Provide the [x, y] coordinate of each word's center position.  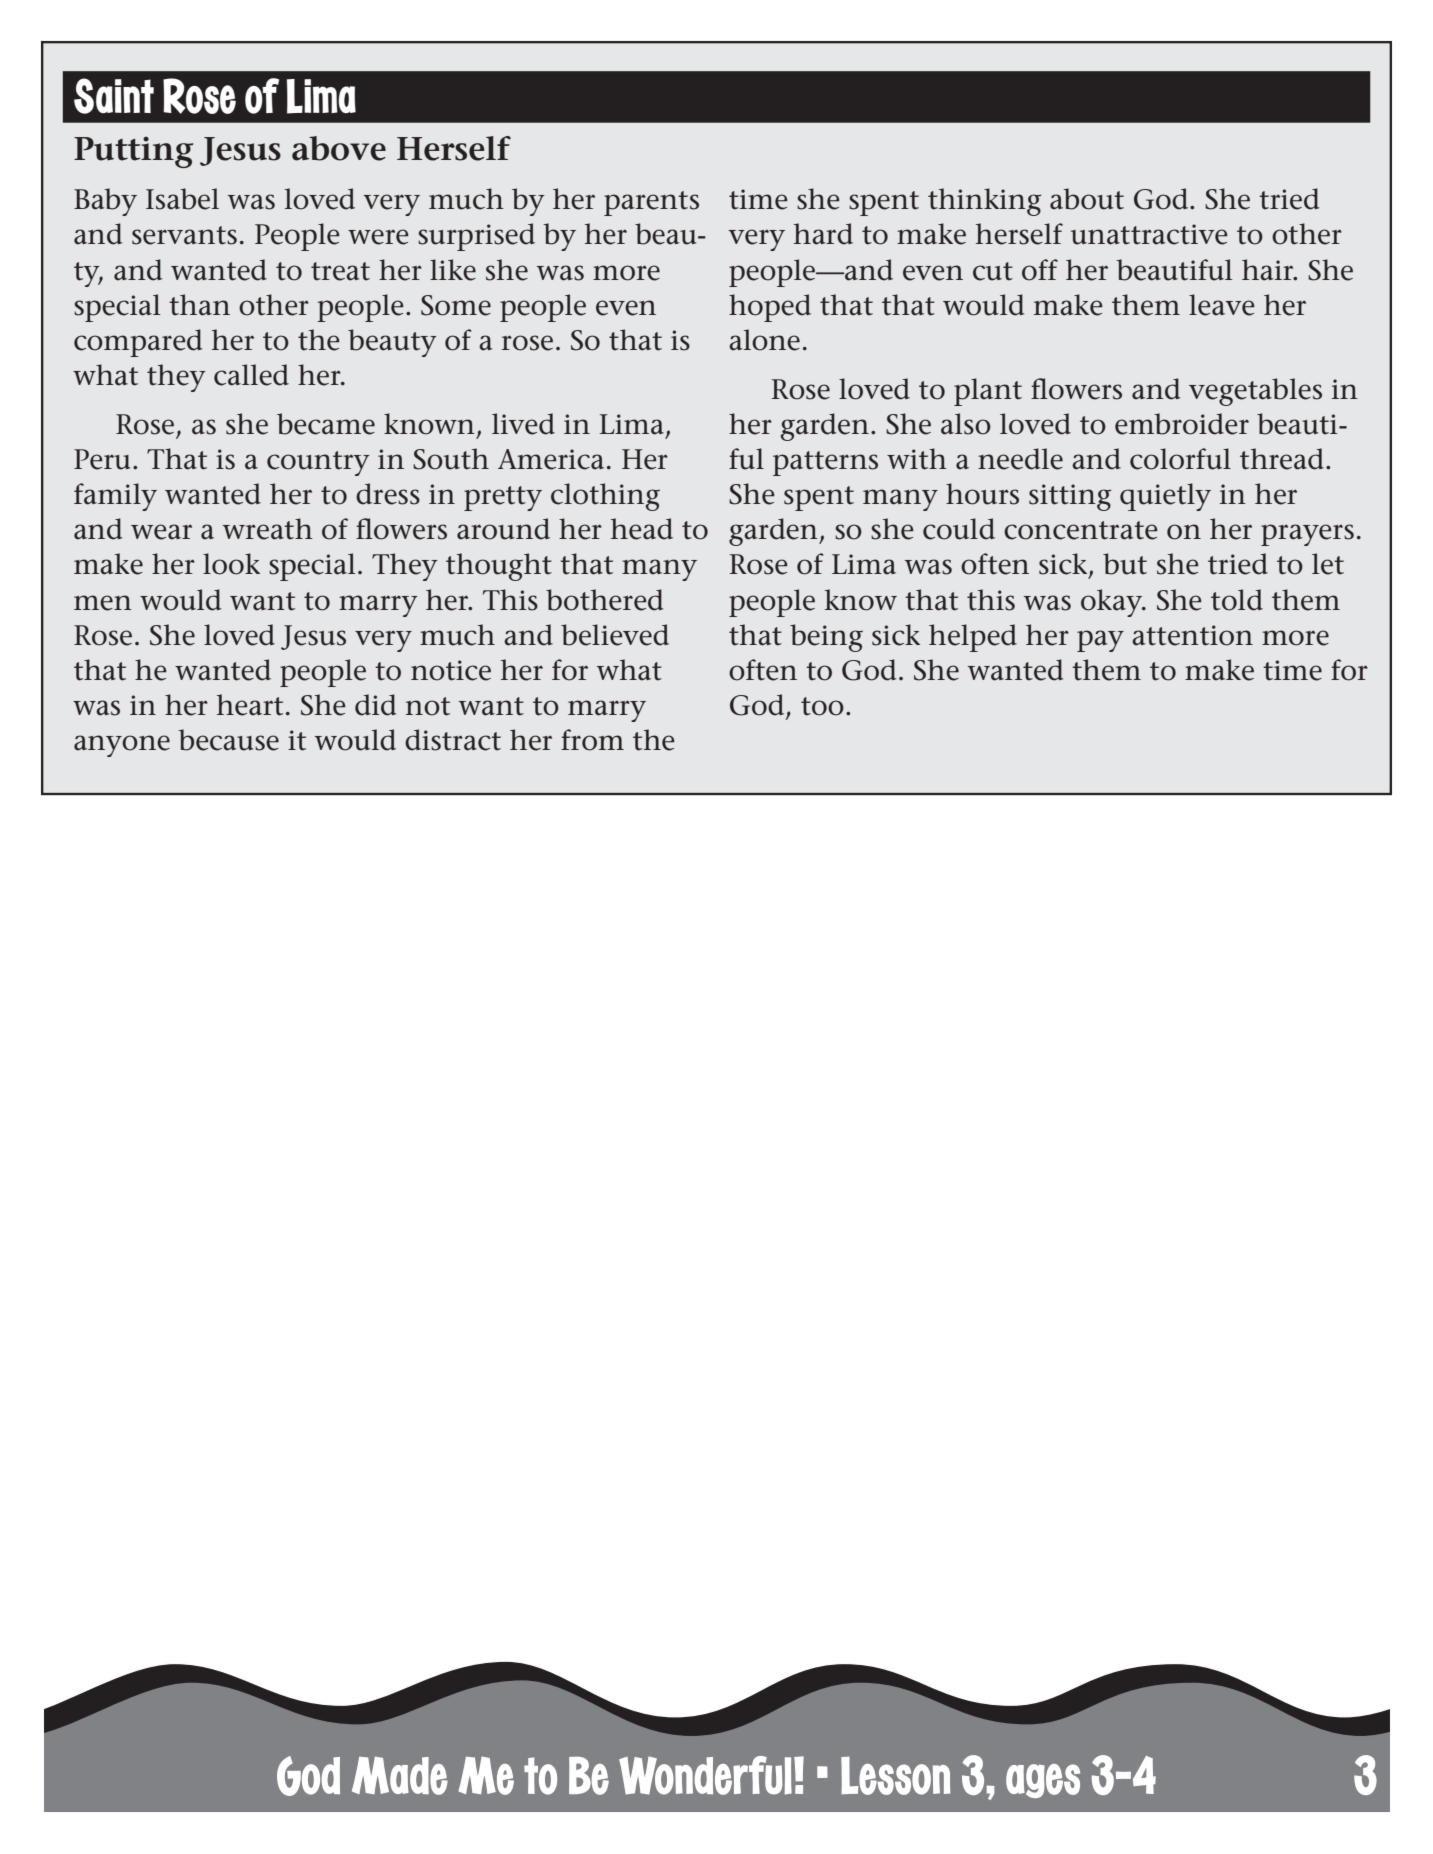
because [228, 740]
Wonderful [705, 1775]
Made [400, 1775]
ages [1043, 1781]
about [1087, 199]
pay [1100, 641]
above [339, 148]
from [592, 740]
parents [651, 203]
